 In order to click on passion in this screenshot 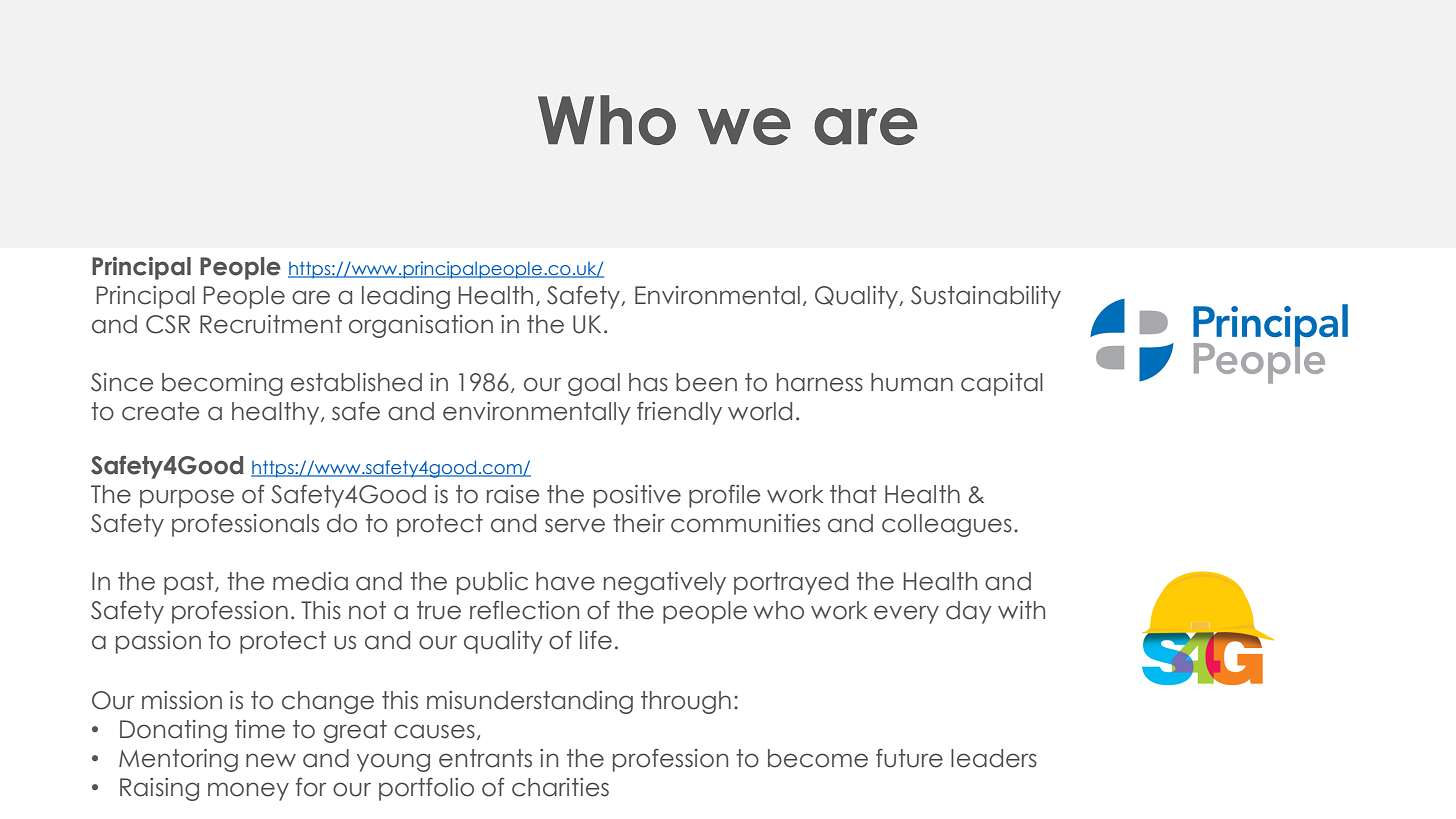, I will do `click(158, 642)`.
